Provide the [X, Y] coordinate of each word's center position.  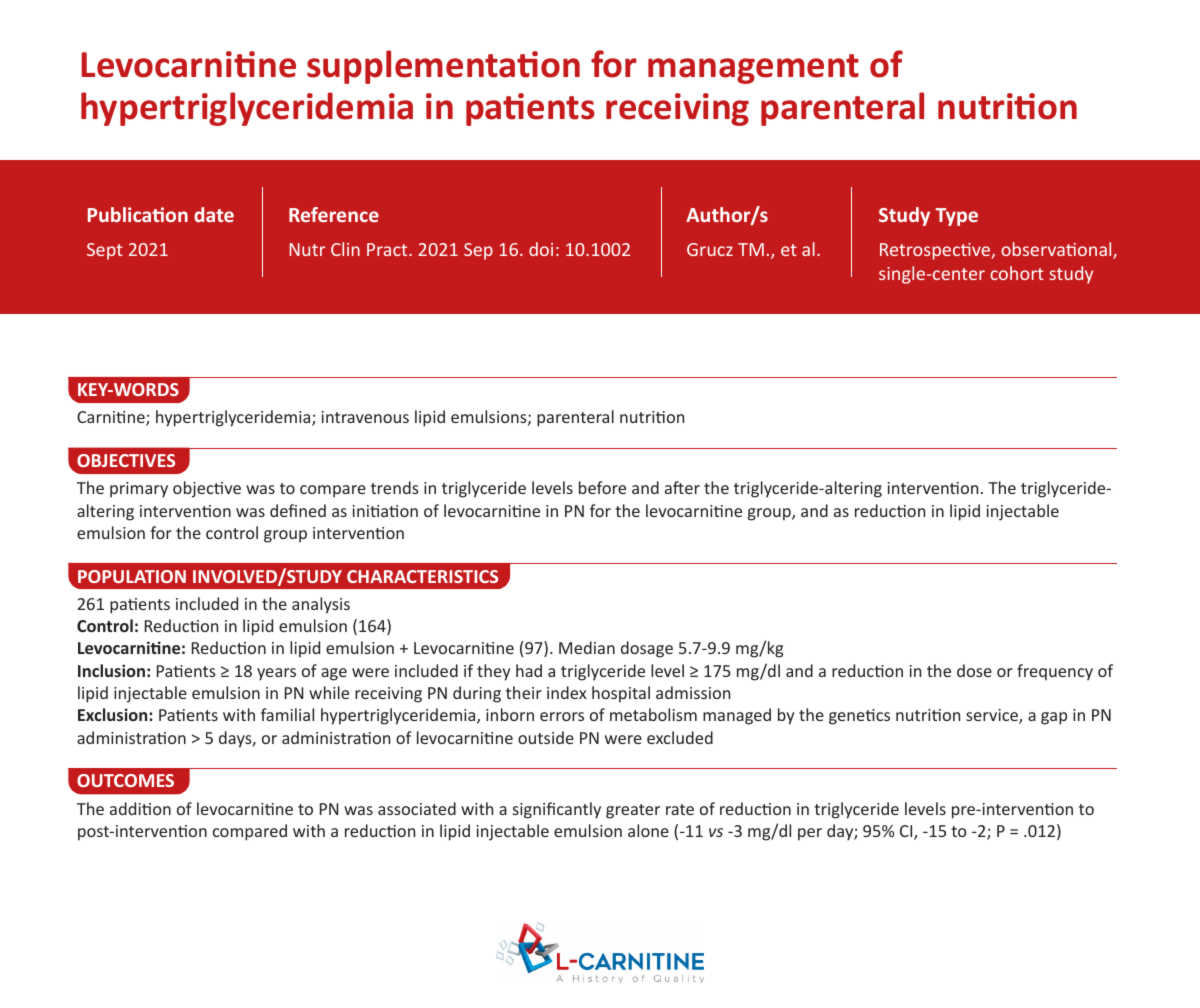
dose [974, 670]
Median [587, 647]
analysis [321, 605]
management [753, 69]
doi [541, 249]
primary [139, 490]
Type [956, 217]
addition [140, 808]
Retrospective [936, 251]
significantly [557, 810]
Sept [105, 251]
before [602, 487]
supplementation [443, 67]
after [682, 487]
